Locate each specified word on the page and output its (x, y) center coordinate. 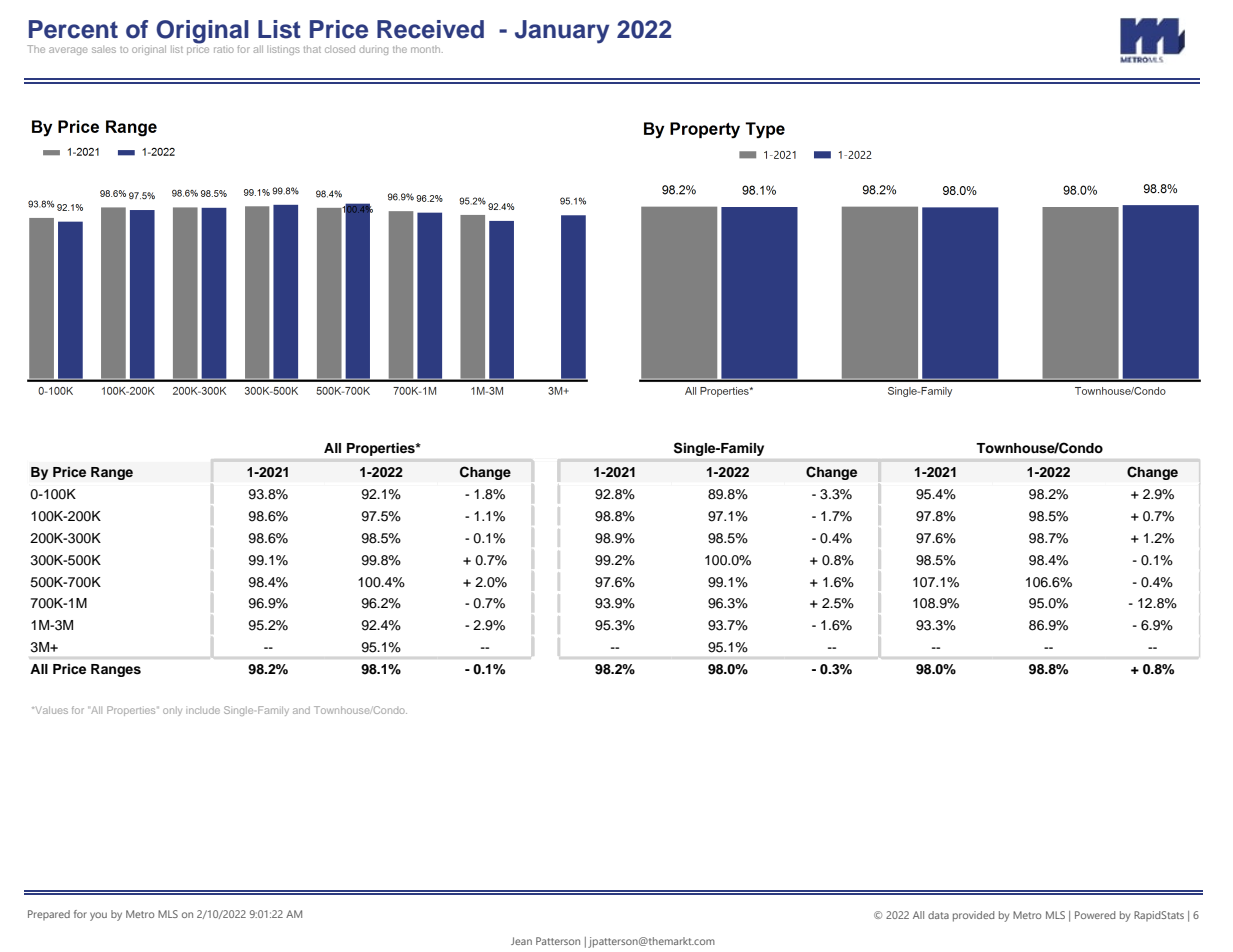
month (427, 49)
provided (973, 916)
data (938, 915)
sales (104, 49)
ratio (224, 50)
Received (430, 29)
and (301, 710)
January (562, 32)
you (98, 916)
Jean (521, 941)
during (373, 51)
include (203, 710)
